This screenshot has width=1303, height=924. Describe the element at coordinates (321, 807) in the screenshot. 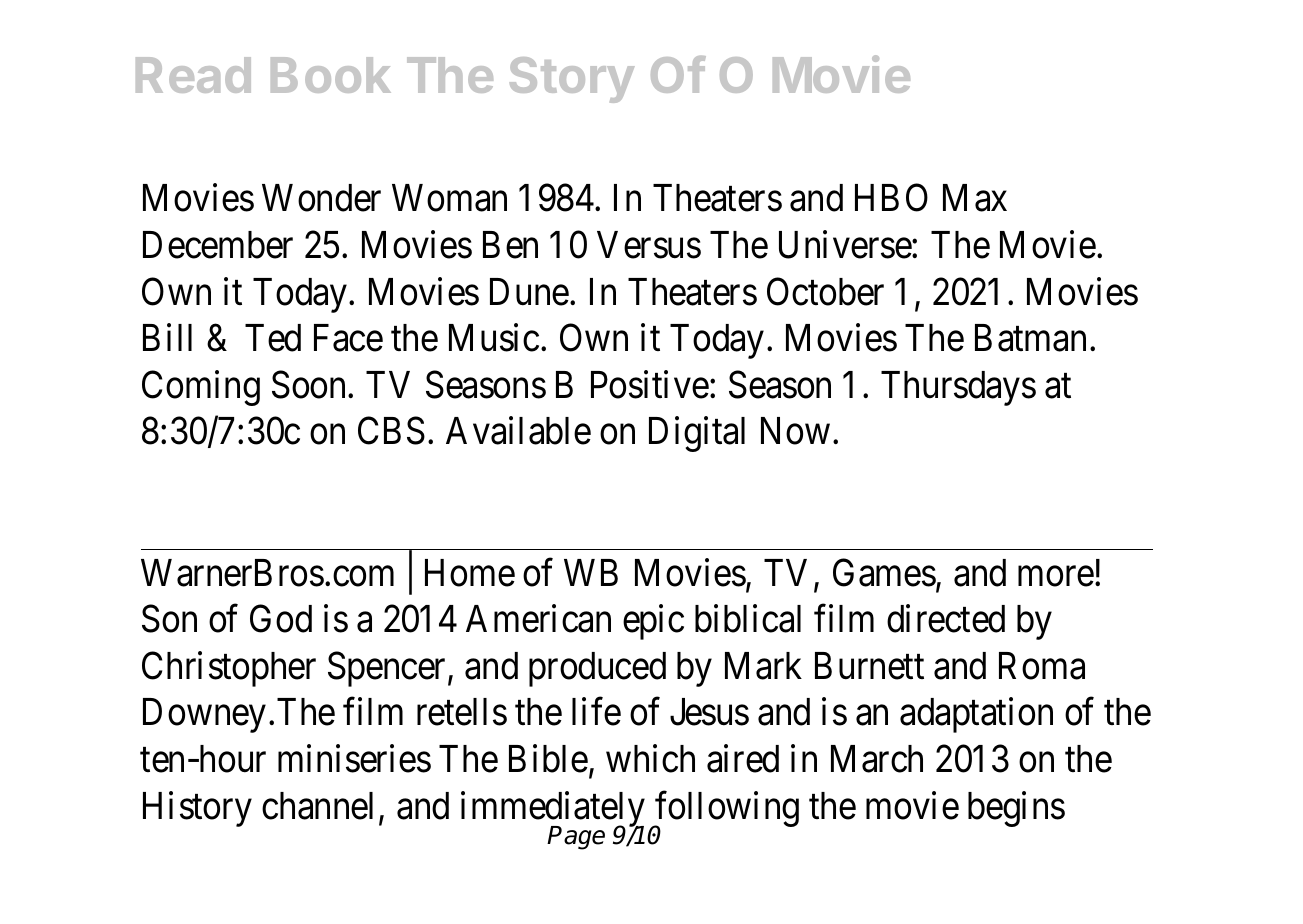

I see `channel` at that location.
